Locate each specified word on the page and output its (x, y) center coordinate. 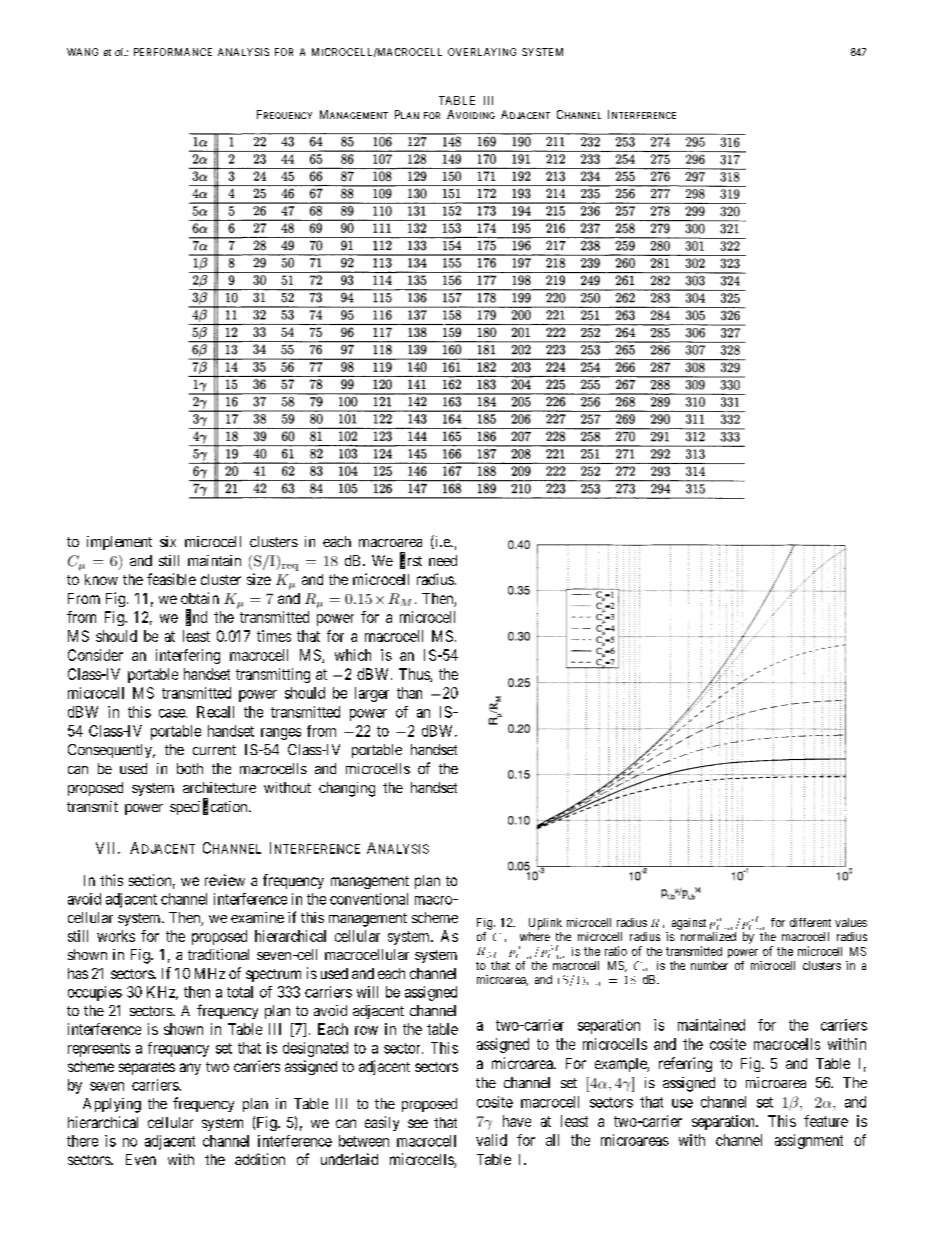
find (196, 617)
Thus (415, 675)
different (810, 922)
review (225, 880)
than (409, 693)
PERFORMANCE (173, 52)
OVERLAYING (482, 52)
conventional (369, 899)
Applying (112, 1105)
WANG (82, 52)
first (411, 561)
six (168, 541)
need (443, 560)
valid (491, 1140)
